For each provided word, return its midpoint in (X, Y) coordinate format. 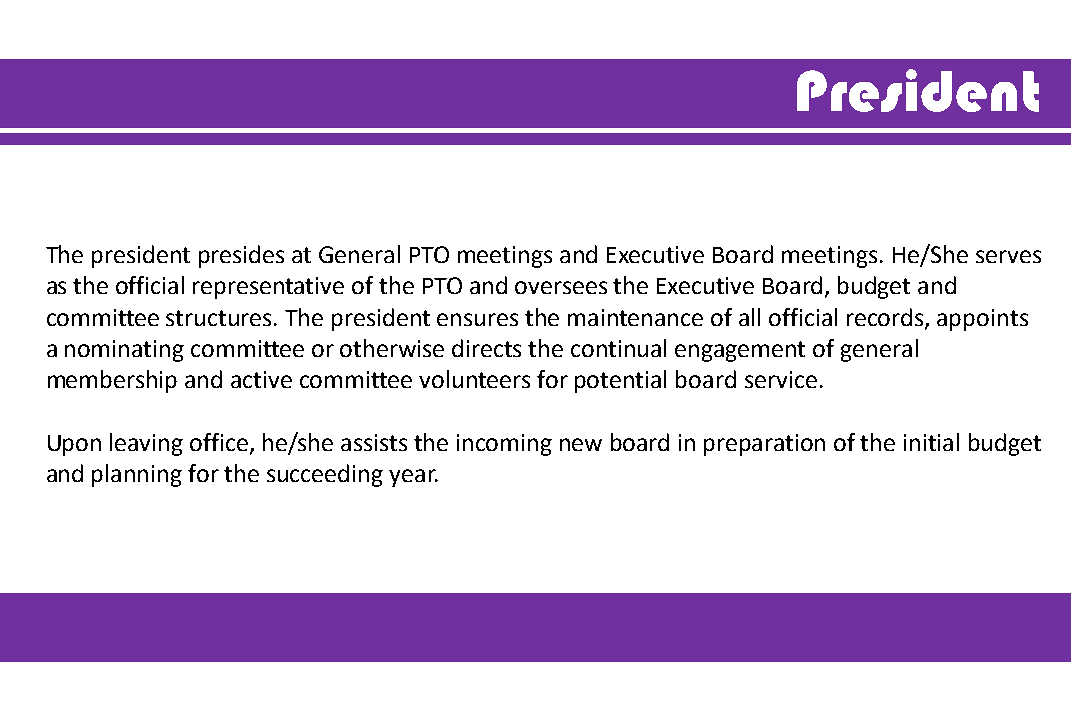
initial (931, 442)
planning (137, 475)
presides (241, 256)
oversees (561, 287)
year (413, 478)
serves (1008, 256)
